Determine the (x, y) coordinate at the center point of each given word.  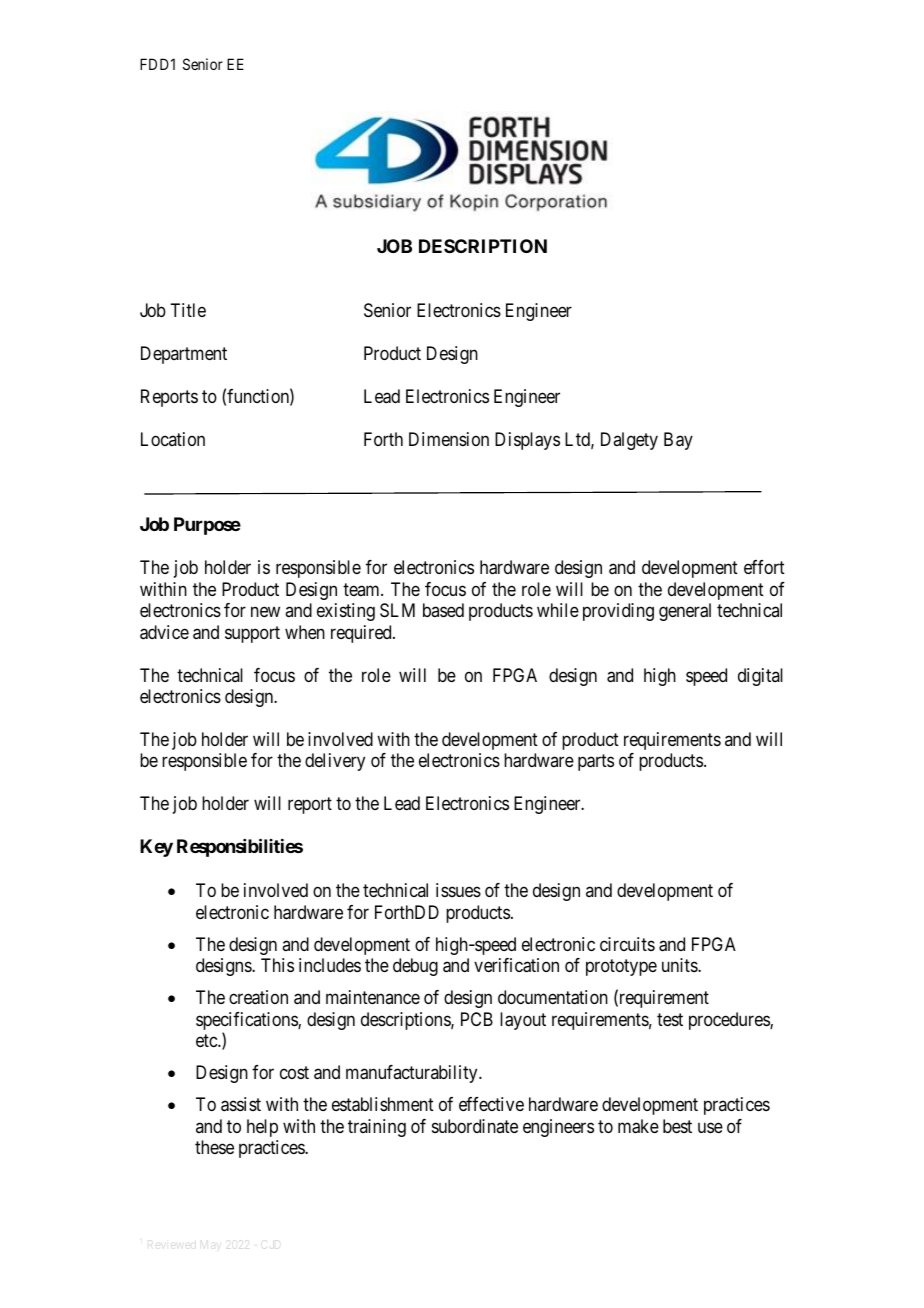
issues (458, 890)
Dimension (449, 439)
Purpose (207, 526)
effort (764, 567)
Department (184, 355)
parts (596, 763)
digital (760, 677)
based (443, 610)
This (277, 965)
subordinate (475, 1126)
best (677, 1126)
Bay (678, 441)
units (680, 965)
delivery (335, 762)
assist (241, 1104)
